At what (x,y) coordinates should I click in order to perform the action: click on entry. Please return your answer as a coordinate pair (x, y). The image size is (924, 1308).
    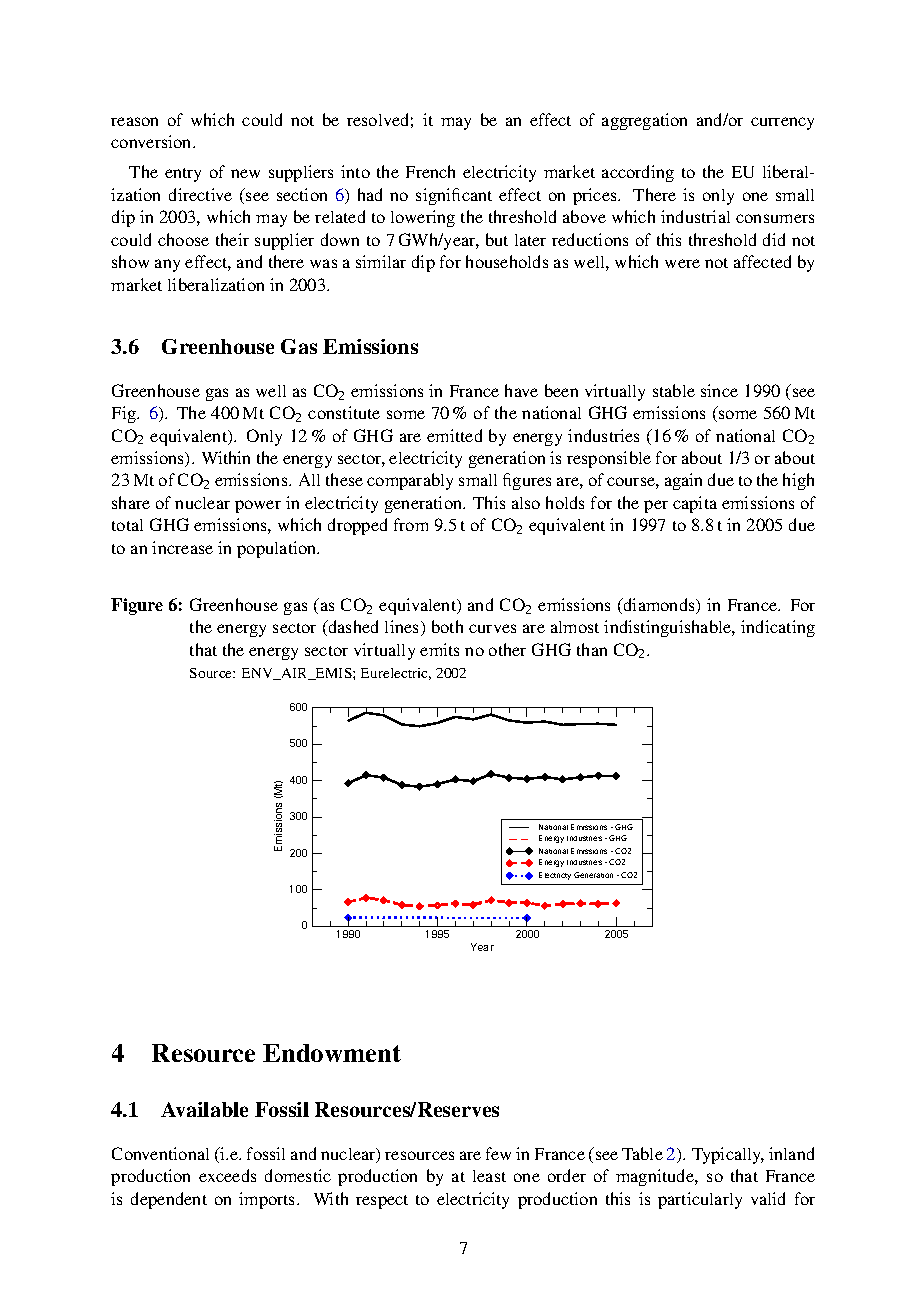
    Looking at the image, I should click on (183, 175).
